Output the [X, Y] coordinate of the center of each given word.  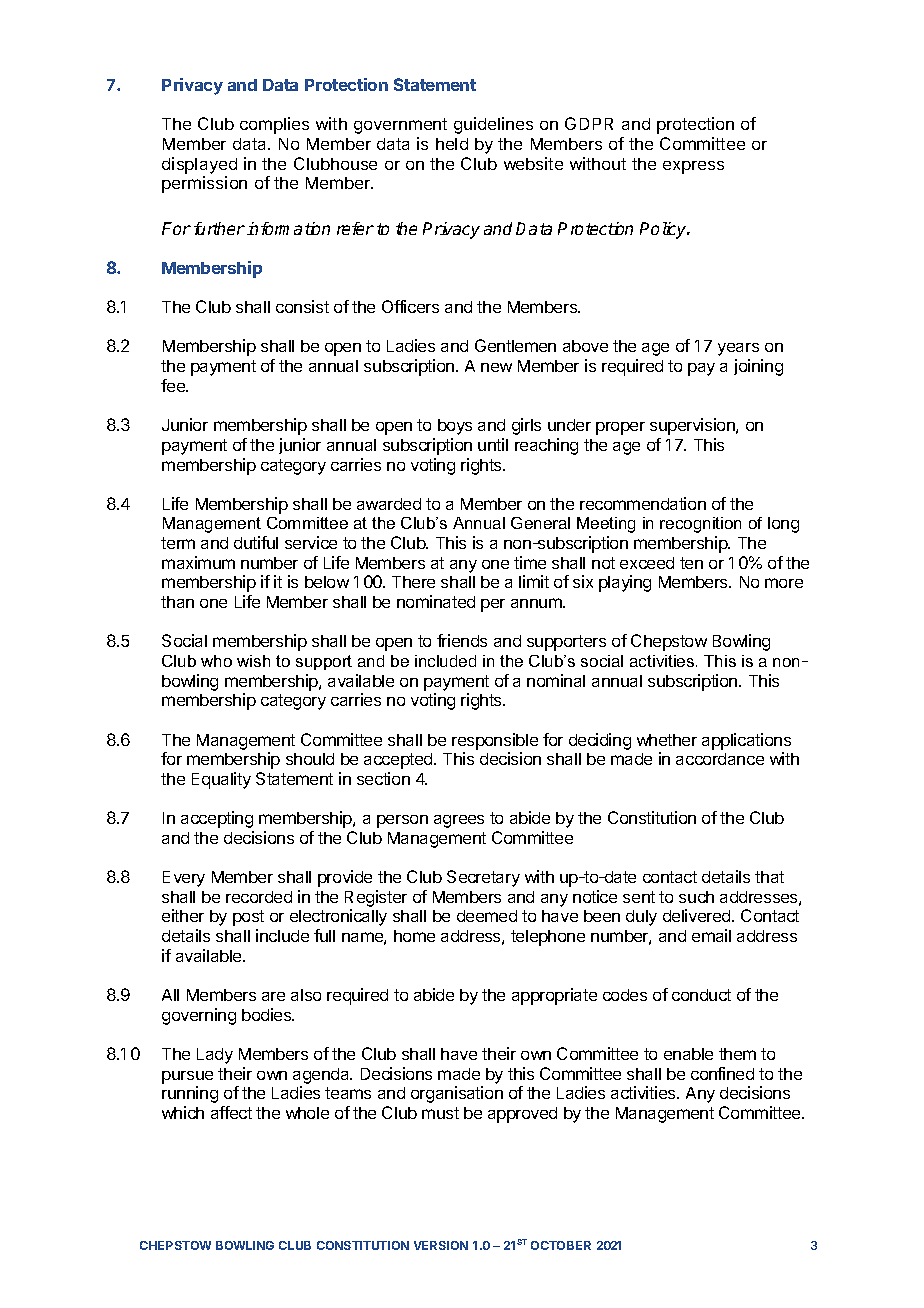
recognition [700, 525]
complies [274, 125]
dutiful [256, 542]
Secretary [483, 878]
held [452, 144]
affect [231, 1112]
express [693, 167]
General [540, 523]
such [696, 897]
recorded [259, 897]
